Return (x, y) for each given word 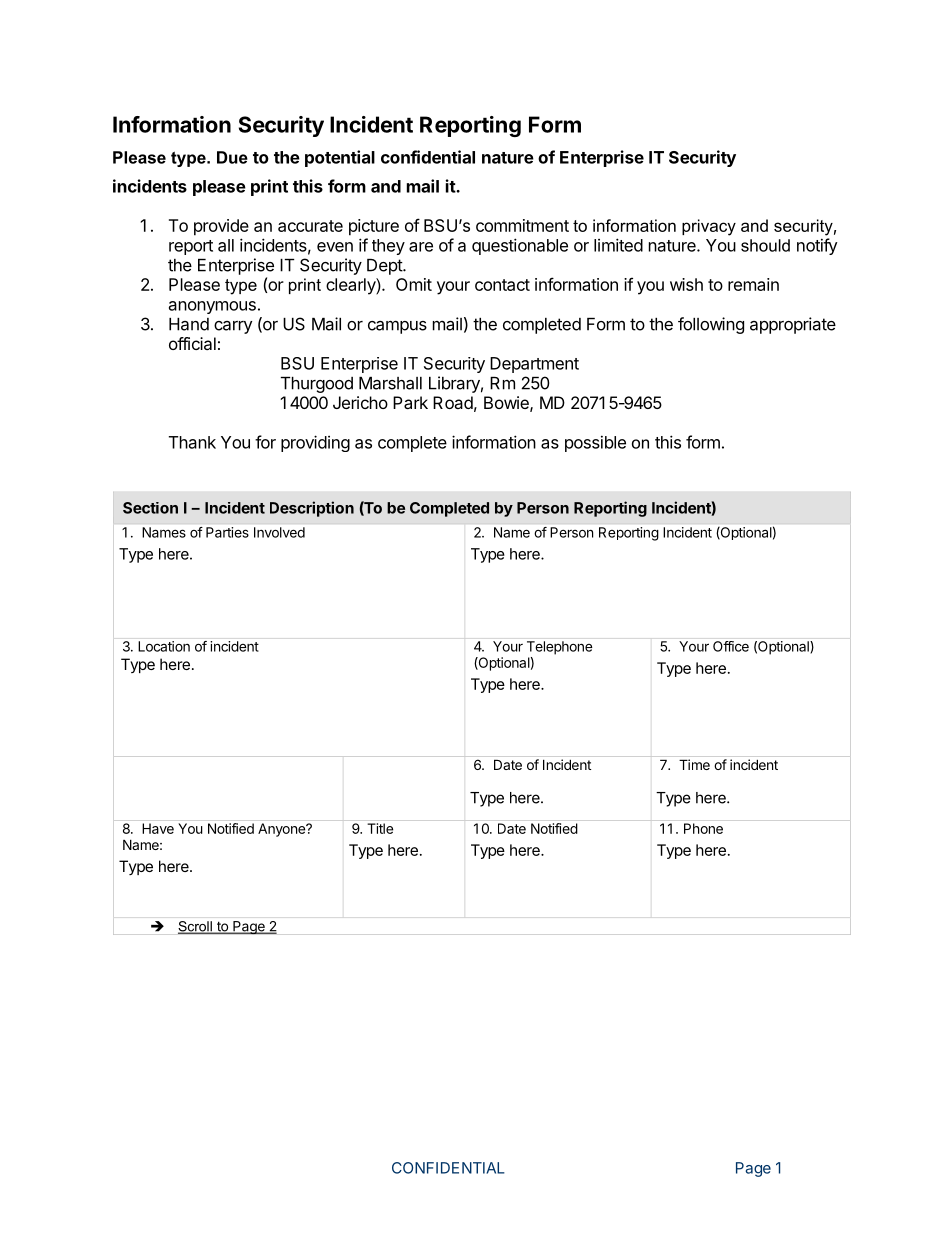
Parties (227, 532)
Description (312, 509)
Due (232, 157)
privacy (709, 227)
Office (731, 646)
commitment (522, 225)
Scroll (196, 927)
